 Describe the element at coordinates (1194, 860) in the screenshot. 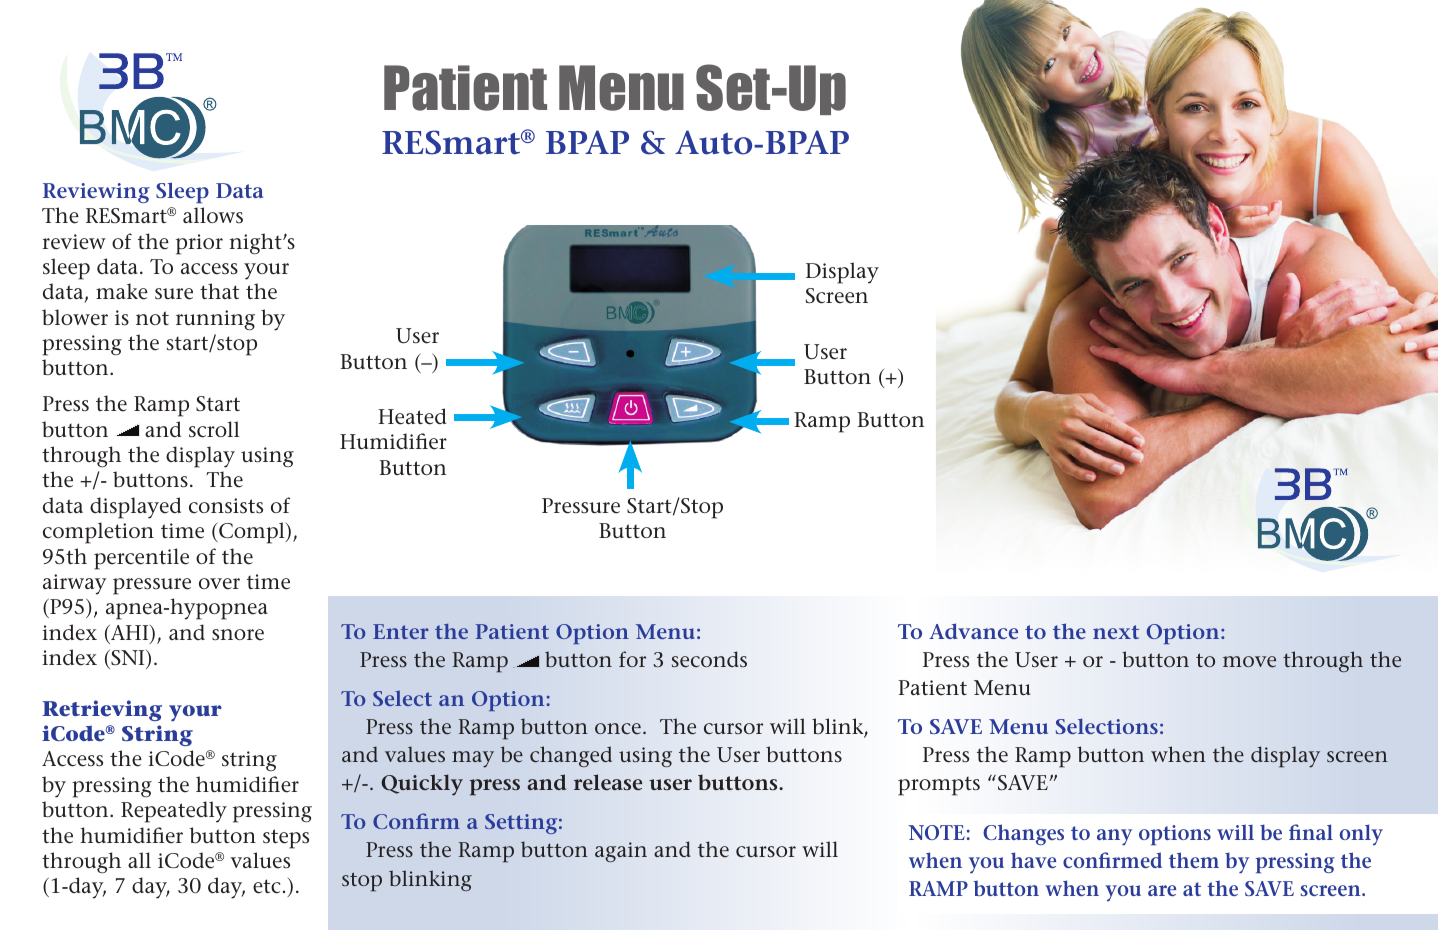

I see `them` at that location.
